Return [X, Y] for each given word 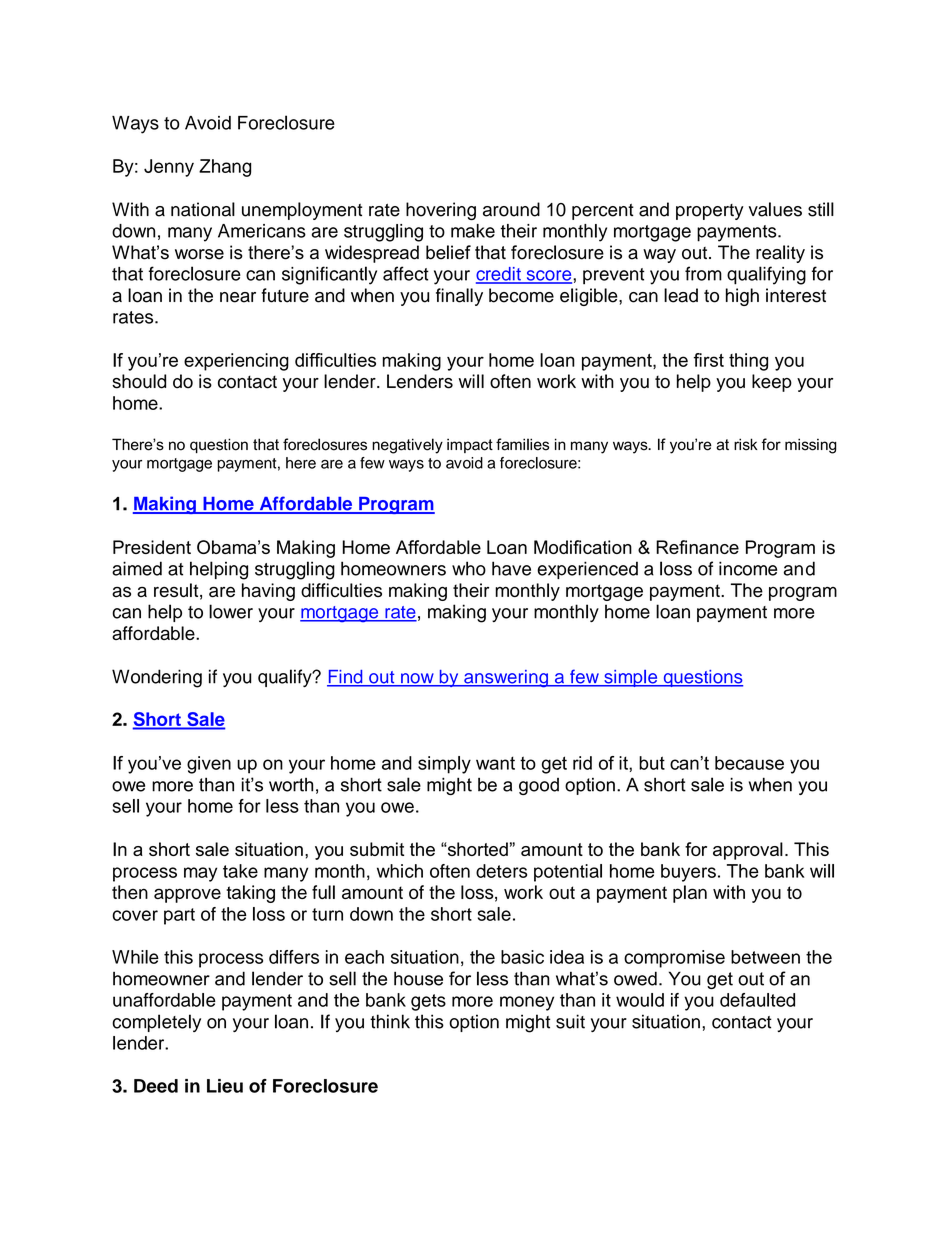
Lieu [225, 1086]
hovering [441, 211]
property [710, 212]
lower [231, 611]
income [748, 568]
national [203, 209]
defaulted [757, 1000]
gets [428, 1002]
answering [506, 679]
